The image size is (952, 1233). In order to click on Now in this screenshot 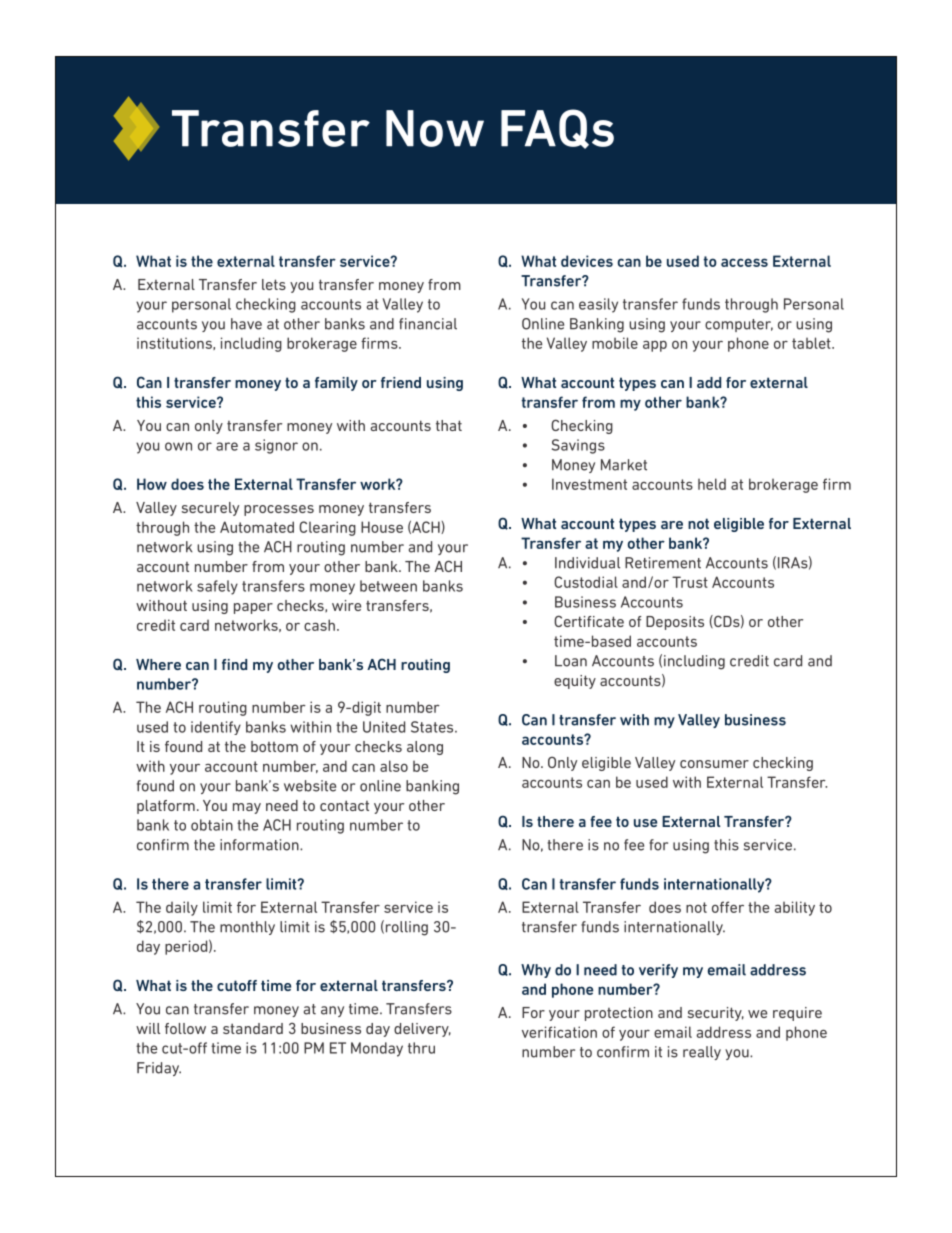, I will do `click(435, 128)`.
